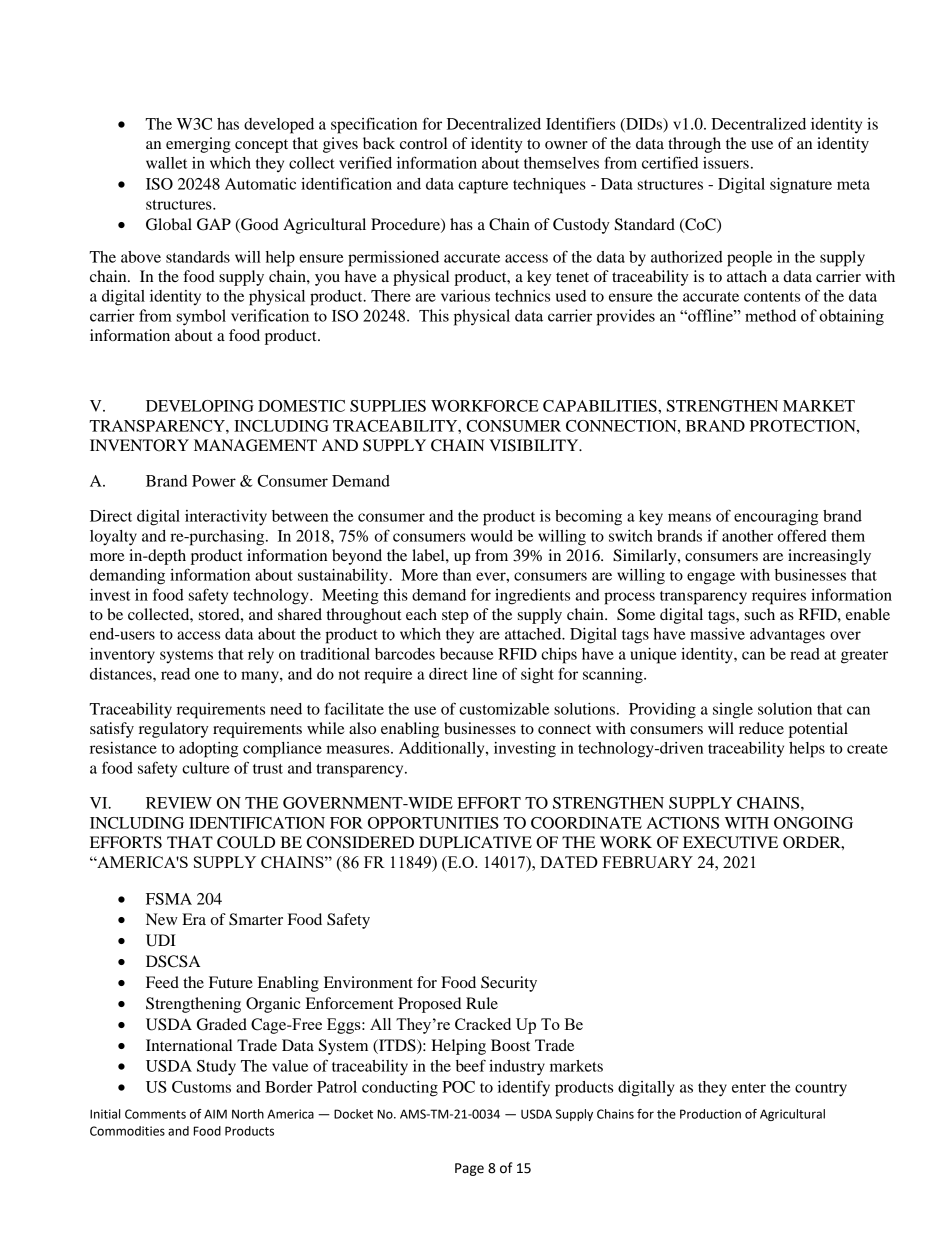 The width and height of the screenshot is (952, 1233). What do you see at coordinates (801, 186) in the screenshot?
I see `signature` at bounding box center [801, 186].
